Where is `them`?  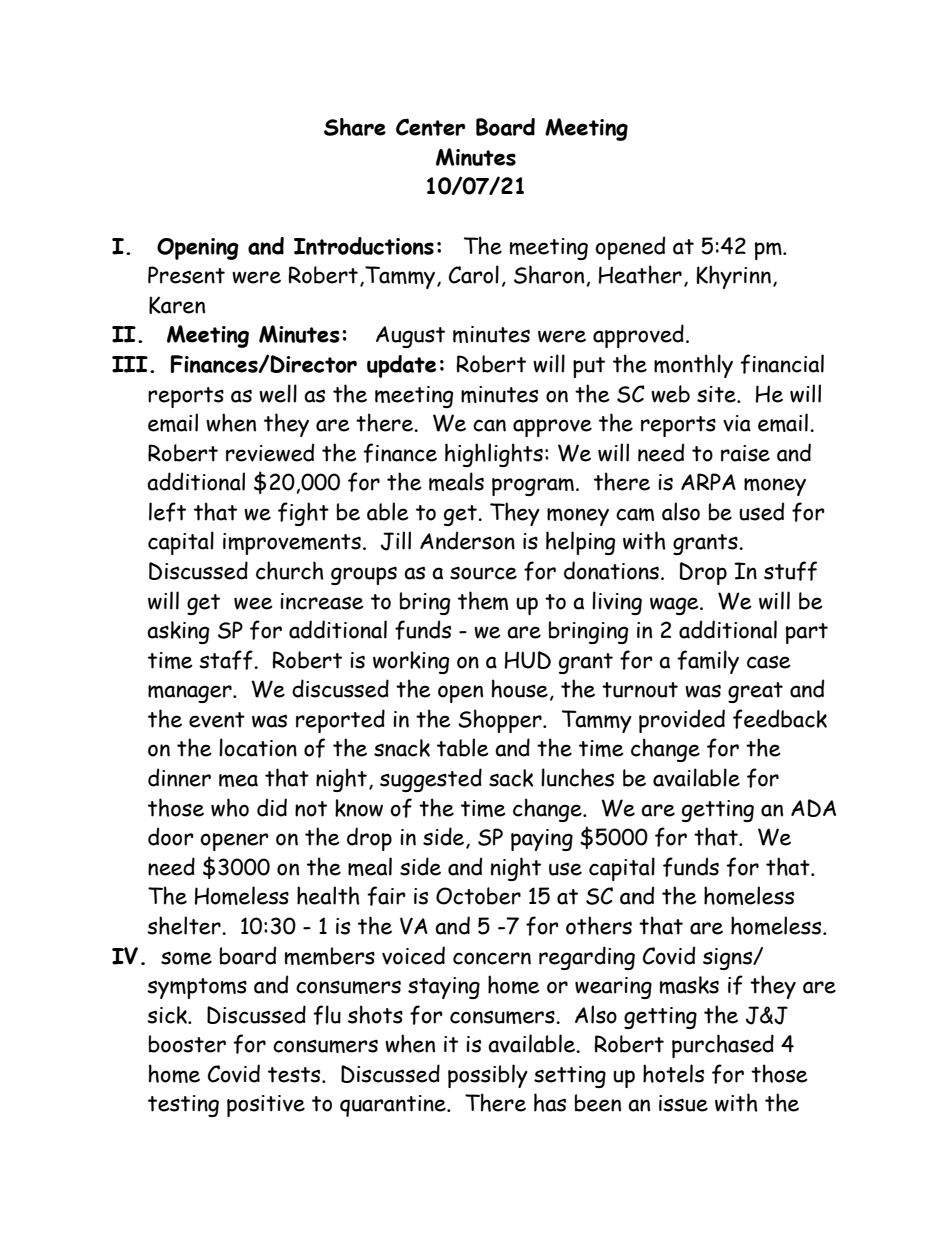
them is located at coordinates (483, 600).
